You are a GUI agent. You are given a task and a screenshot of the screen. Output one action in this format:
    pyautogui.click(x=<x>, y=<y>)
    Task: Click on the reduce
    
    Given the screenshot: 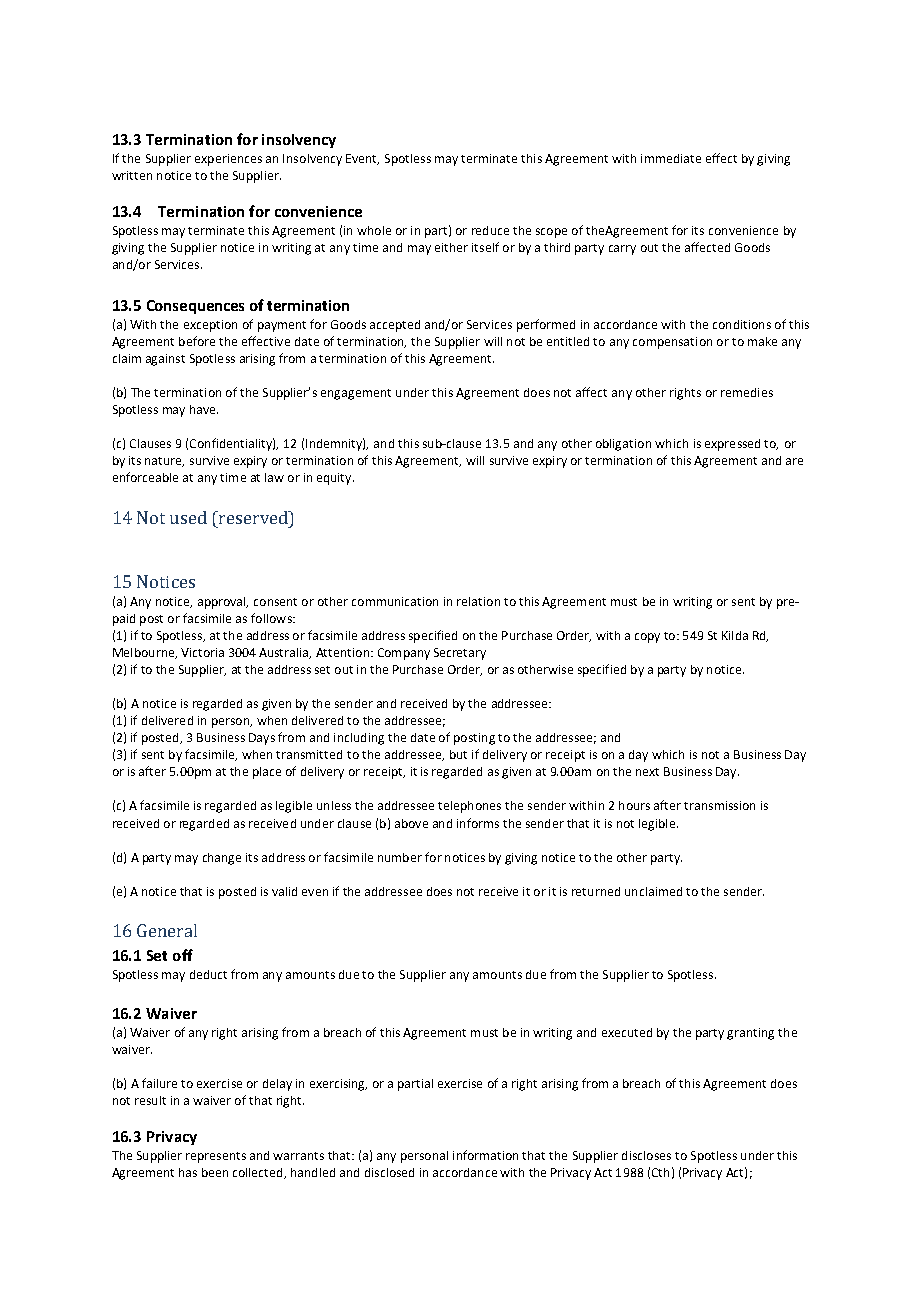 What is the action you would take?
    pyautogui.click(x=490, y=230)
